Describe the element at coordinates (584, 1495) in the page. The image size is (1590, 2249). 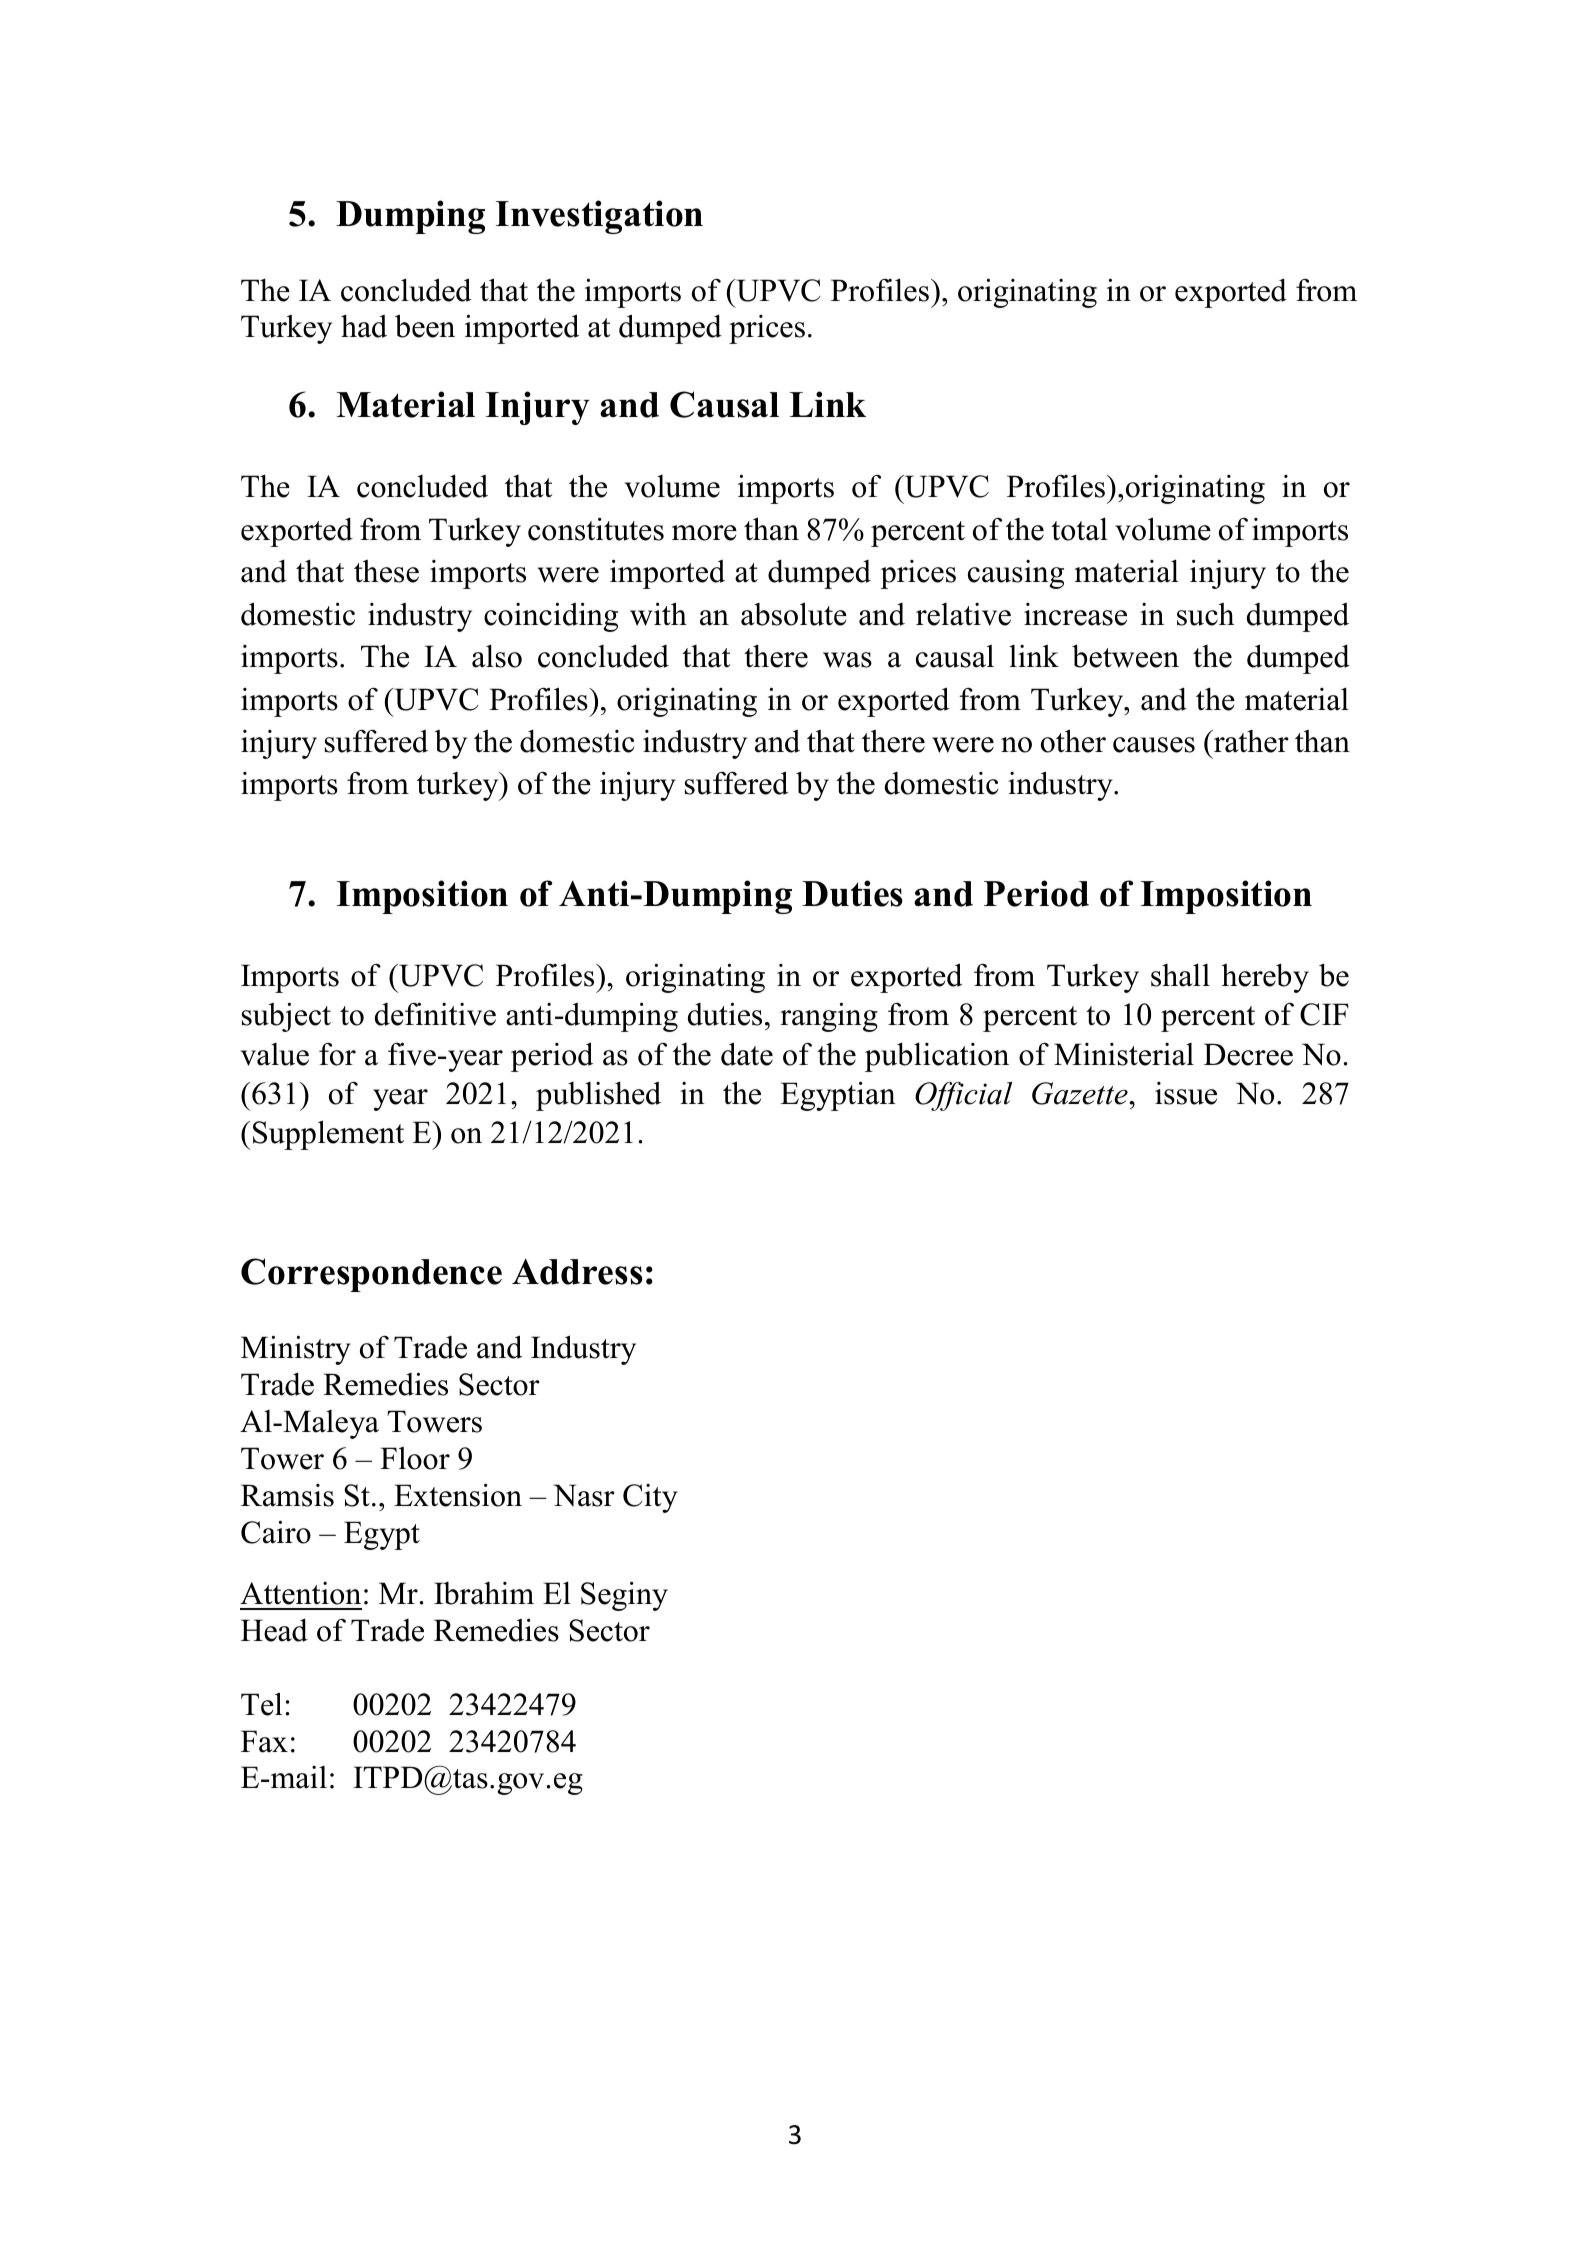
I see `Nasr` at that location.
